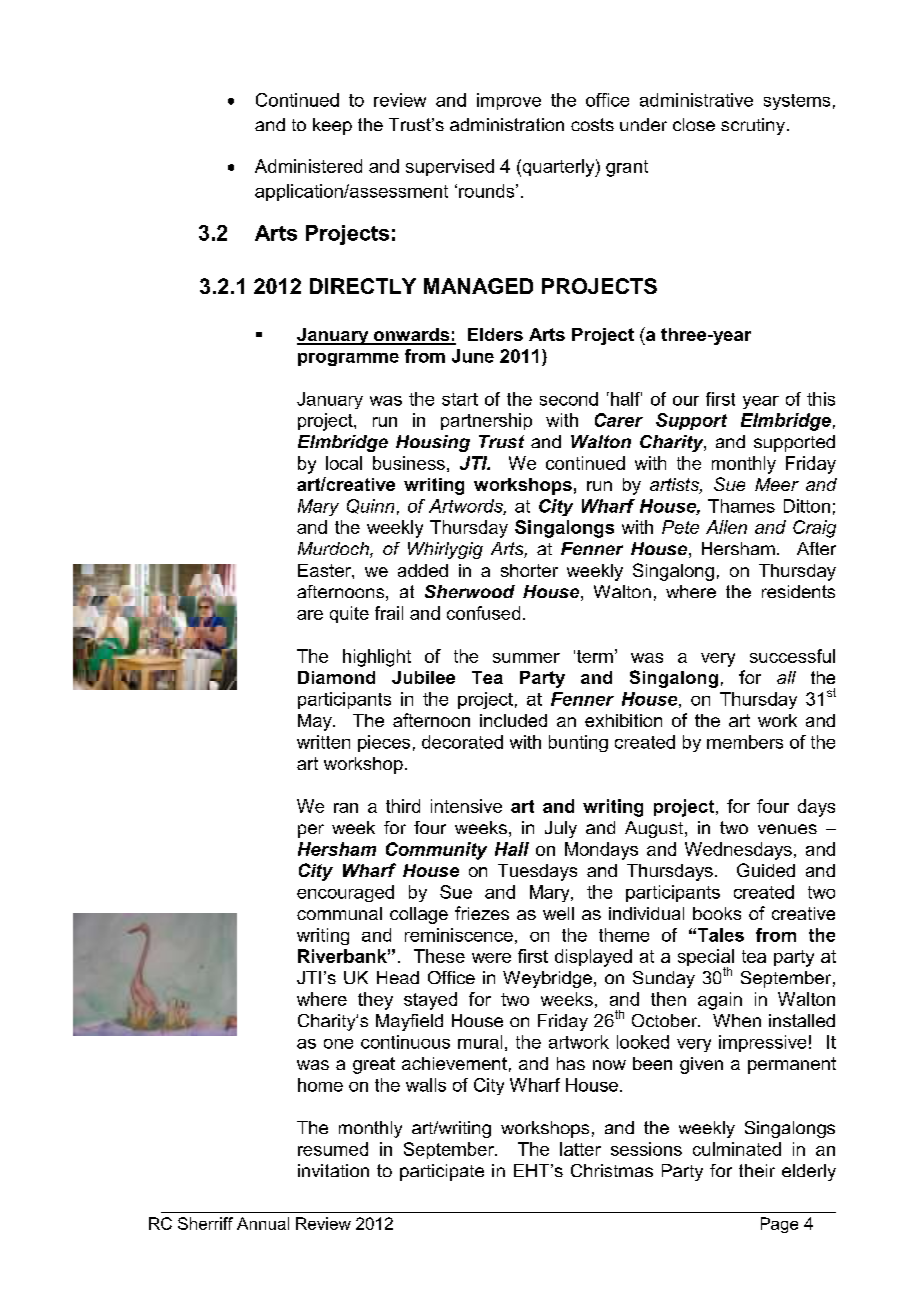 Image resolution: width=924 pixels, height=1308 pixels. Describe the element at coordinates (442, 1172) in the screenshot. I see `participate` at that location.
